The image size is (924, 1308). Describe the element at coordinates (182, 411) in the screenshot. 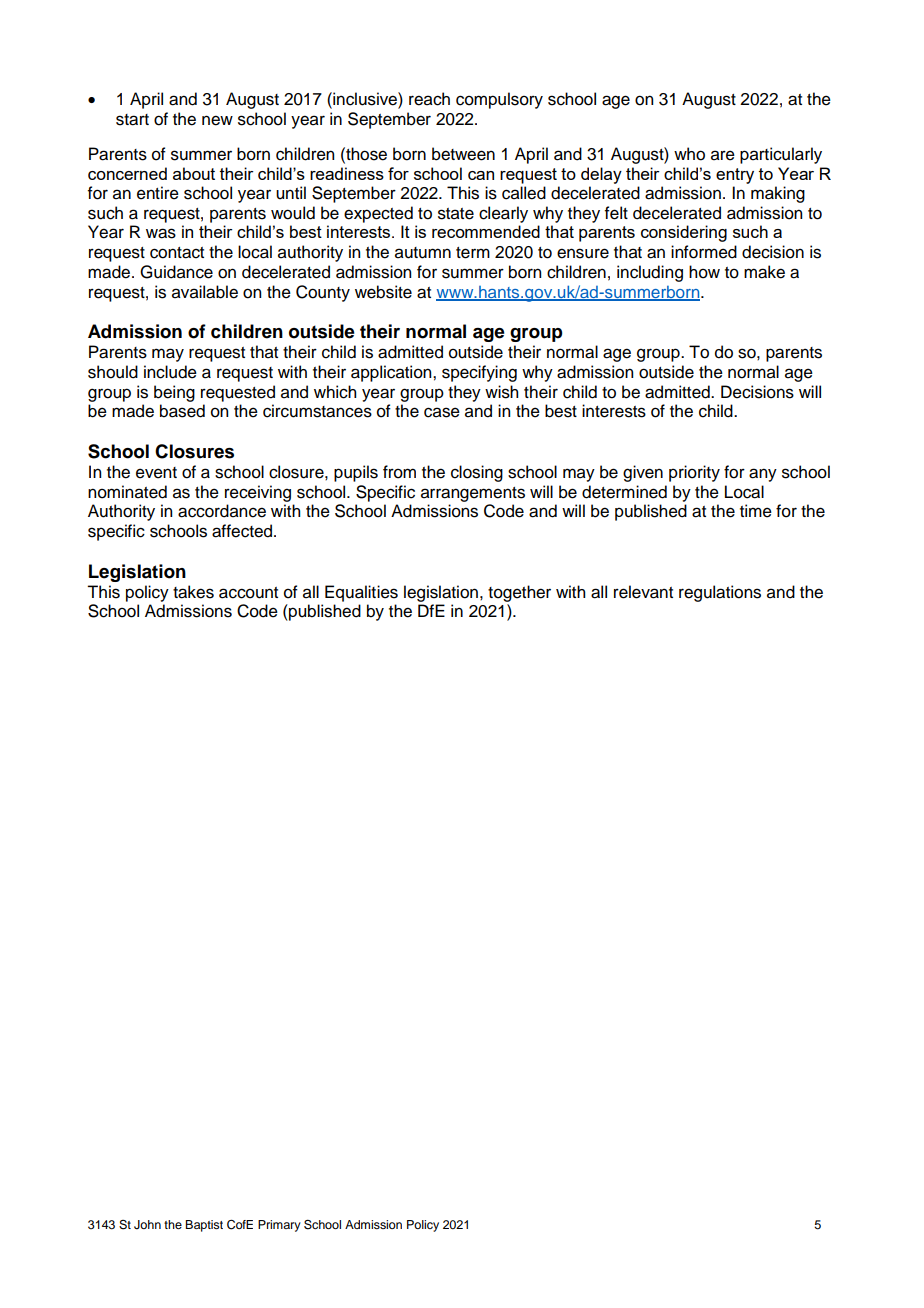

I see `based` at that location.
